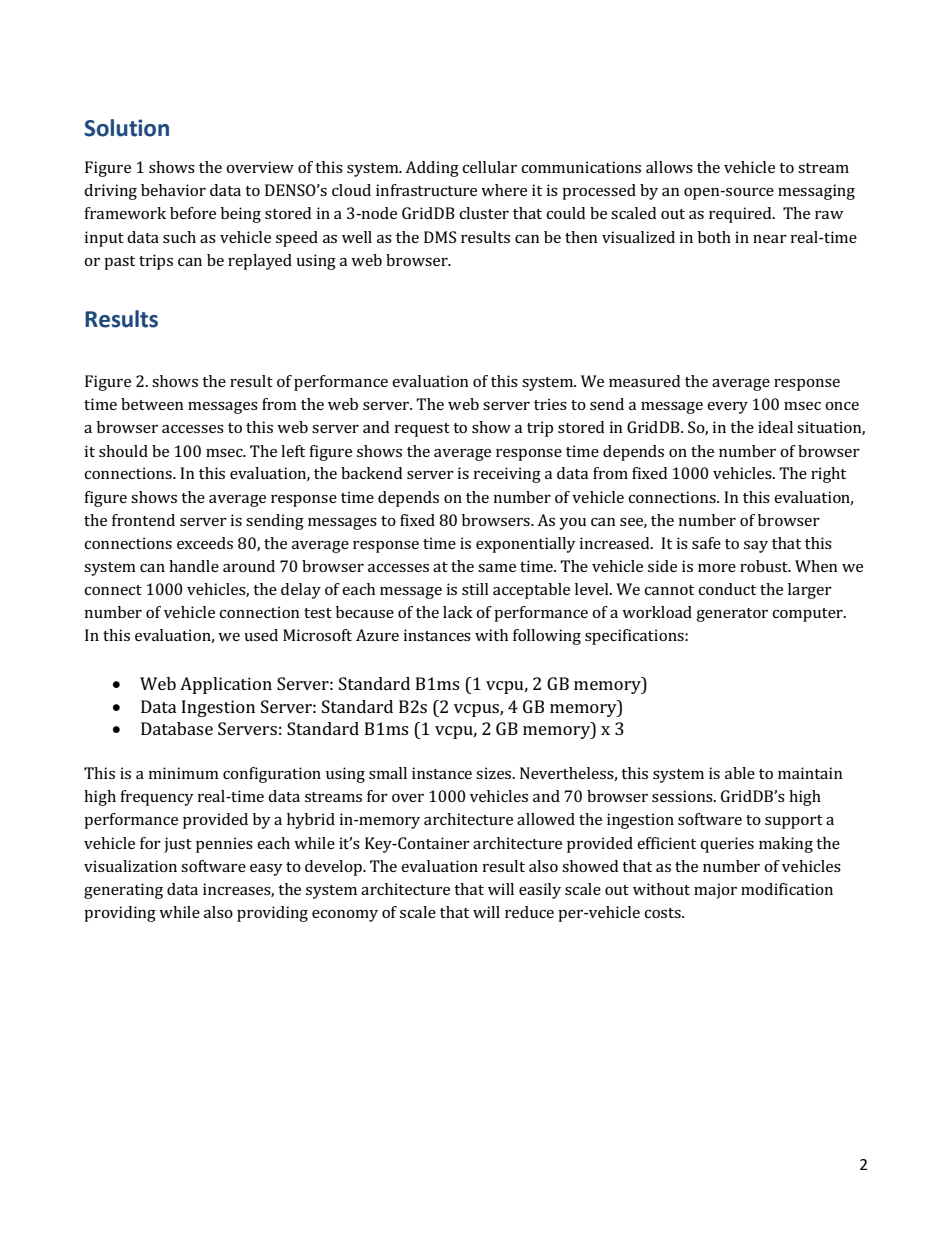  Describe the element at coordinates (489, 167) in the screenshot. I see `cellular` at that location.
